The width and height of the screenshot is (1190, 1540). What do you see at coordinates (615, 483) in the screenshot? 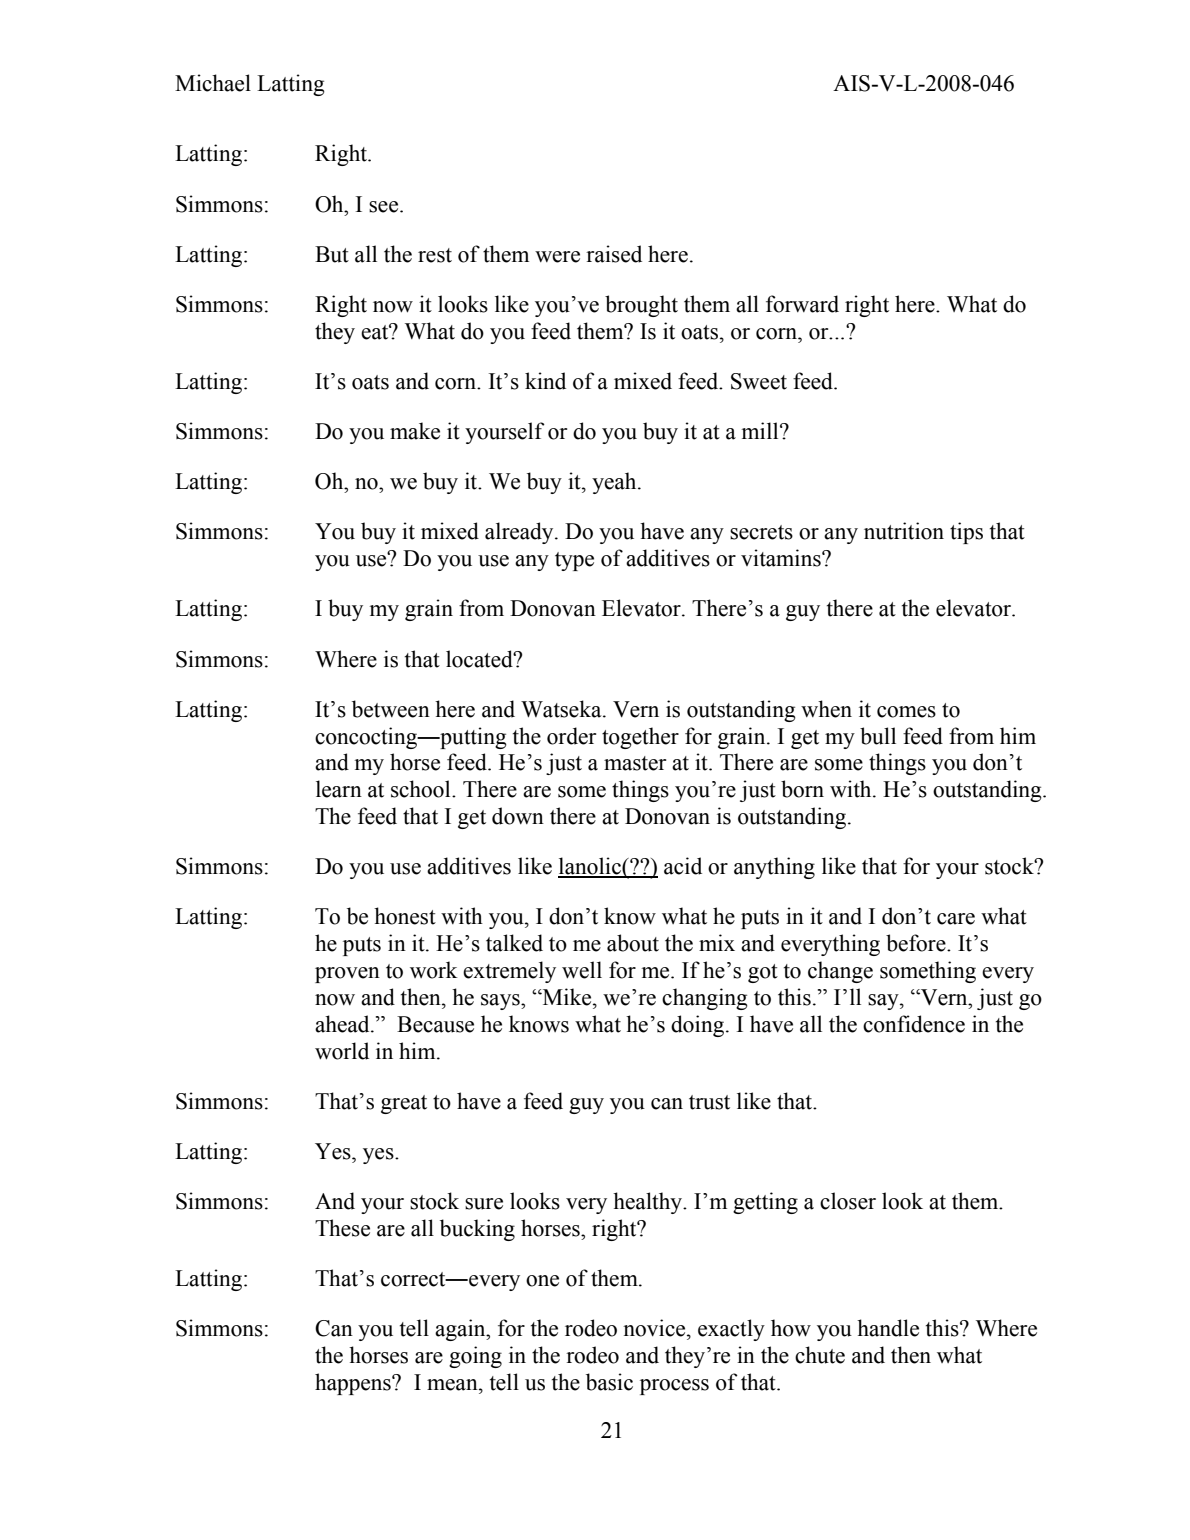
I see `yeah` at bounding box center [615, 483].
